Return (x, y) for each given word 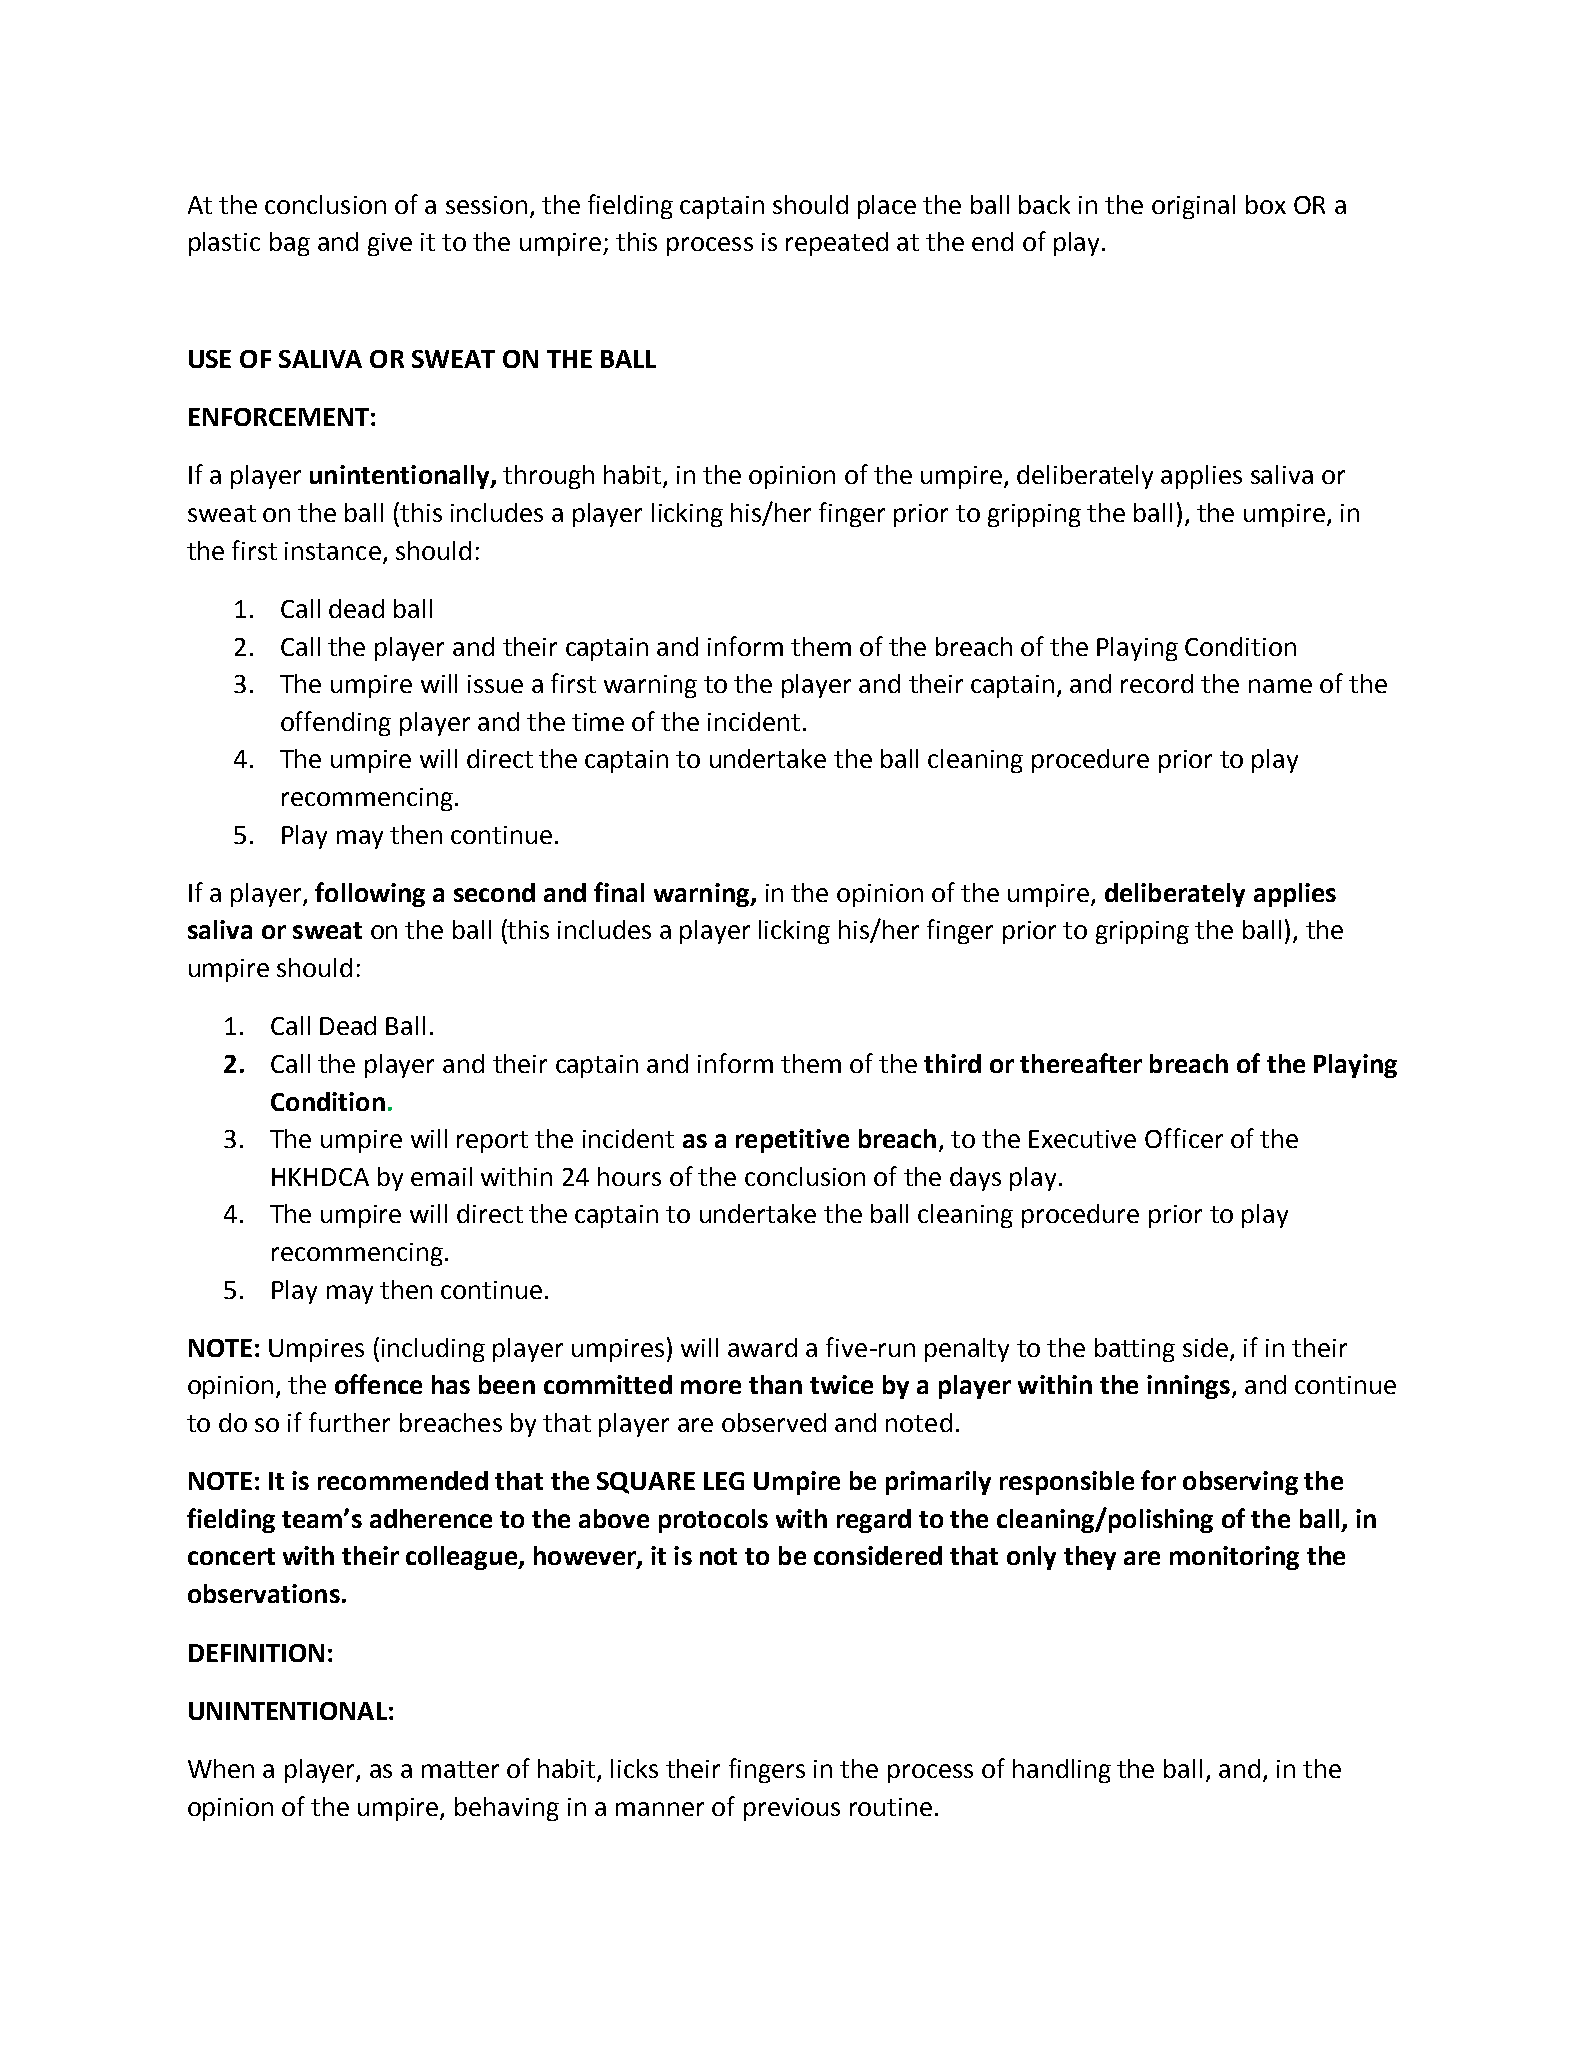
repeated (837, 244)
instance (333, 551)
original (1193, 207)
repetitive (792, 1141)
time (598, 722)
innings (1188, 1387)
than (775, 1384)
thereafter (1081, 1063)
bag (290, 244)
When (221, 1768)
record (1157, 683)
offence (378, 1384)
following (370, 894)
